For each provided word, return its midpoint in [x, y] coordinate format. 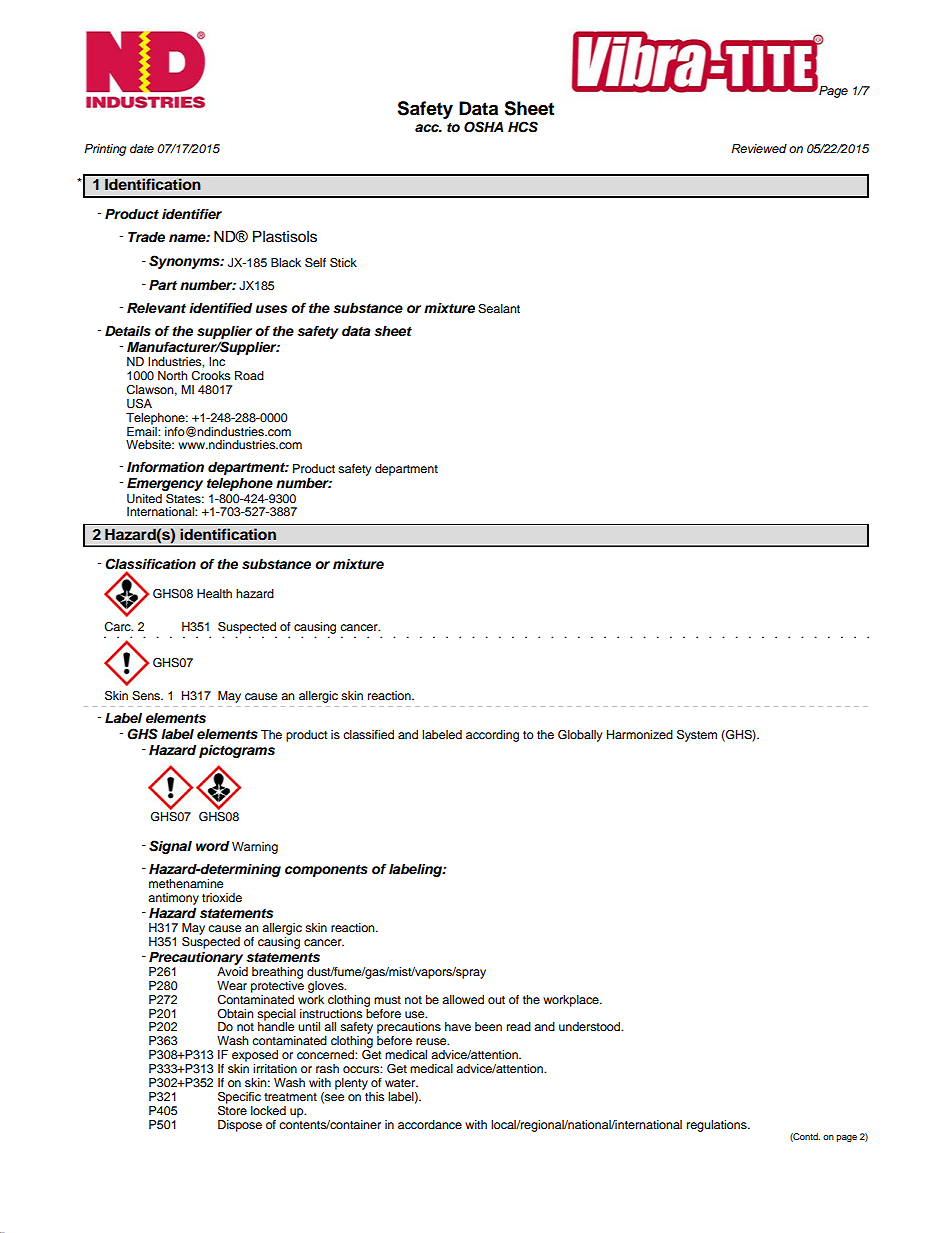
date [142, 148]
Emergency [165, 484]
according [492, 736]
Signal [170, 847]
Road [249, 375]
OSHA [484, 127]
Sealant [499, 309]
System [697, 736]
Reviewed [759, 148]
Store [232, 1109]
